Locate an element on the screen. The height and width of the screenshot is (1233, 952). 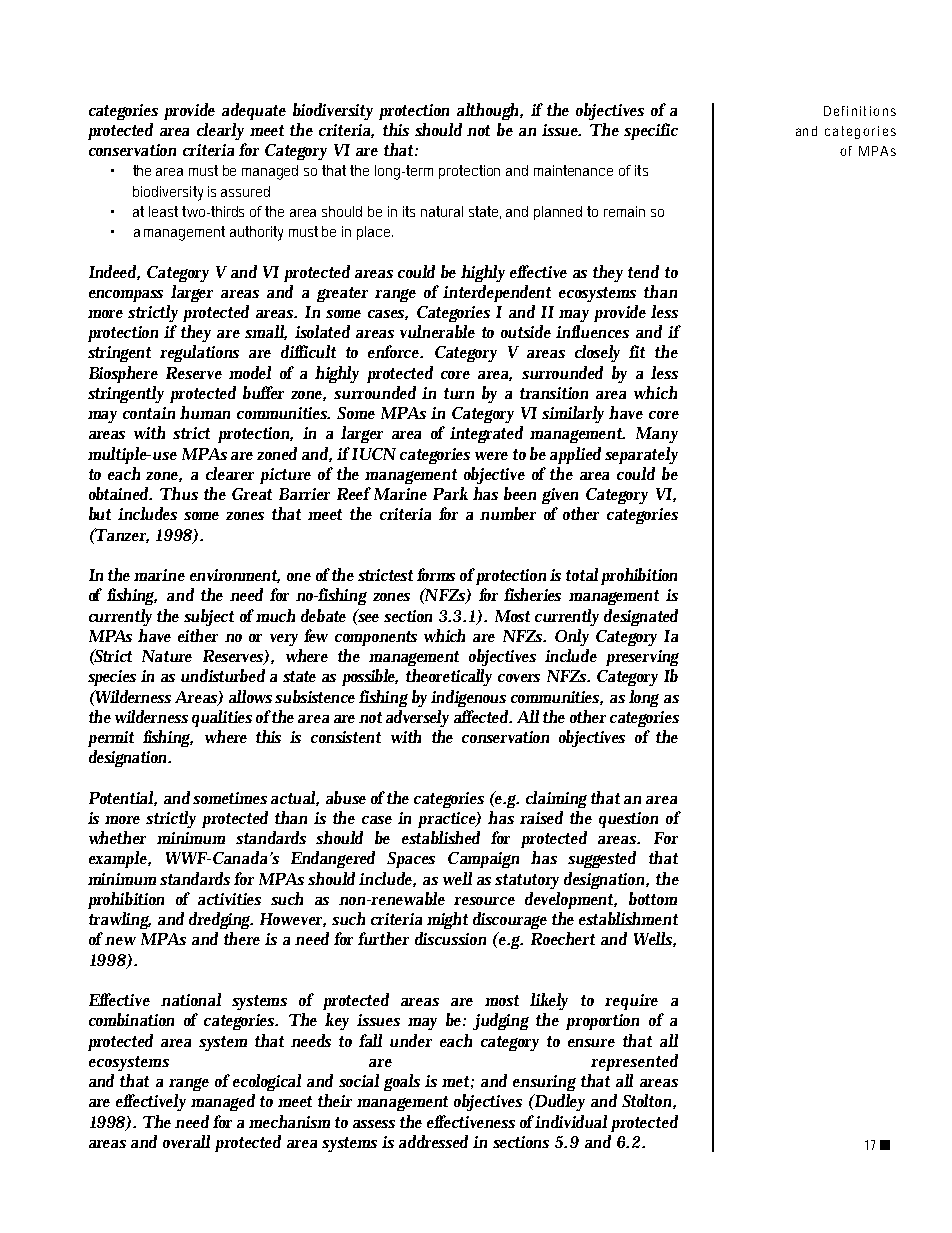
place is located at coordinates (375, 233).
